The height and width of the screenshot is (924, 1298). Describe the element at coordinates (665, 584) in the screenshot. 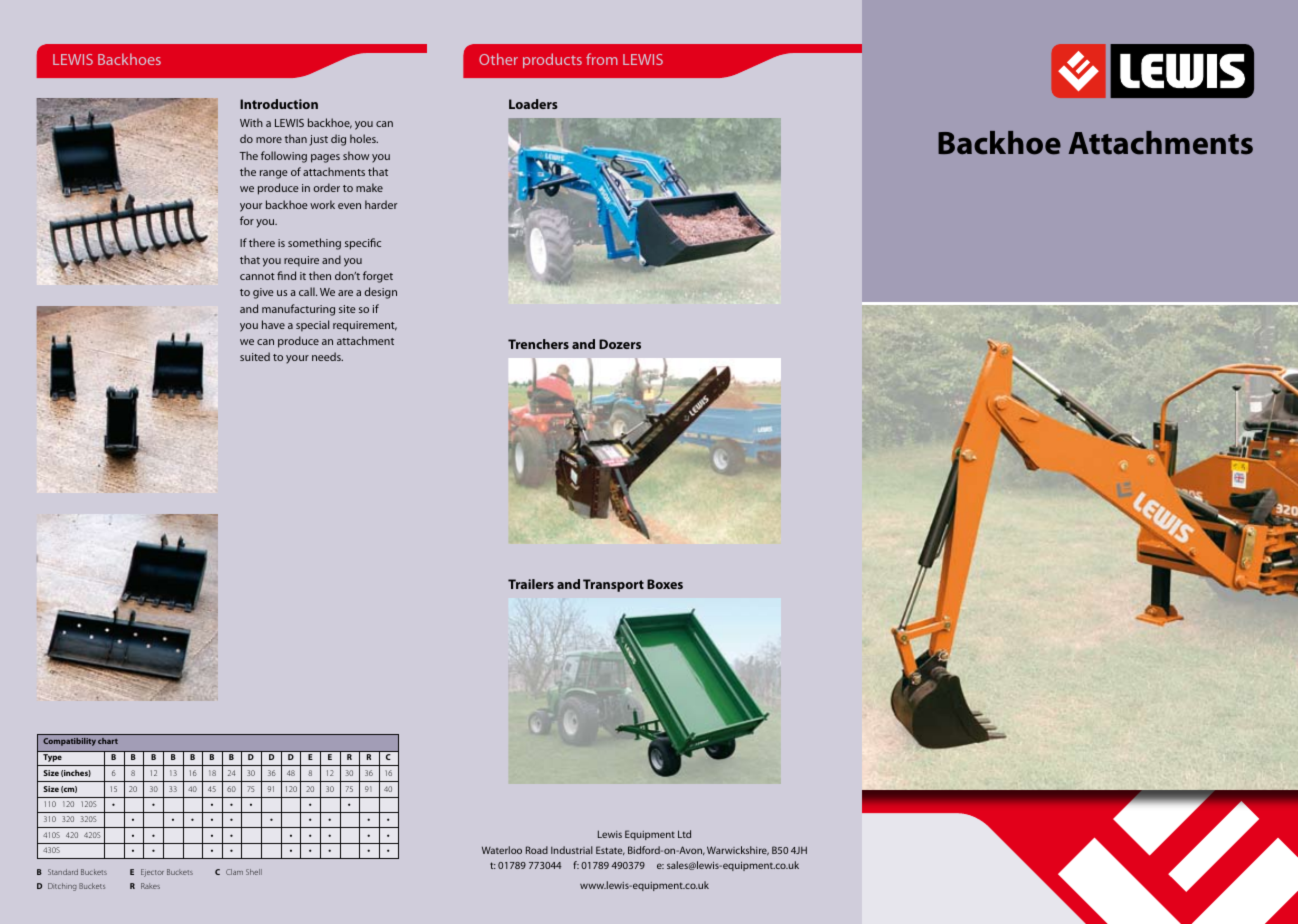

I see `Boxes` at that location.
